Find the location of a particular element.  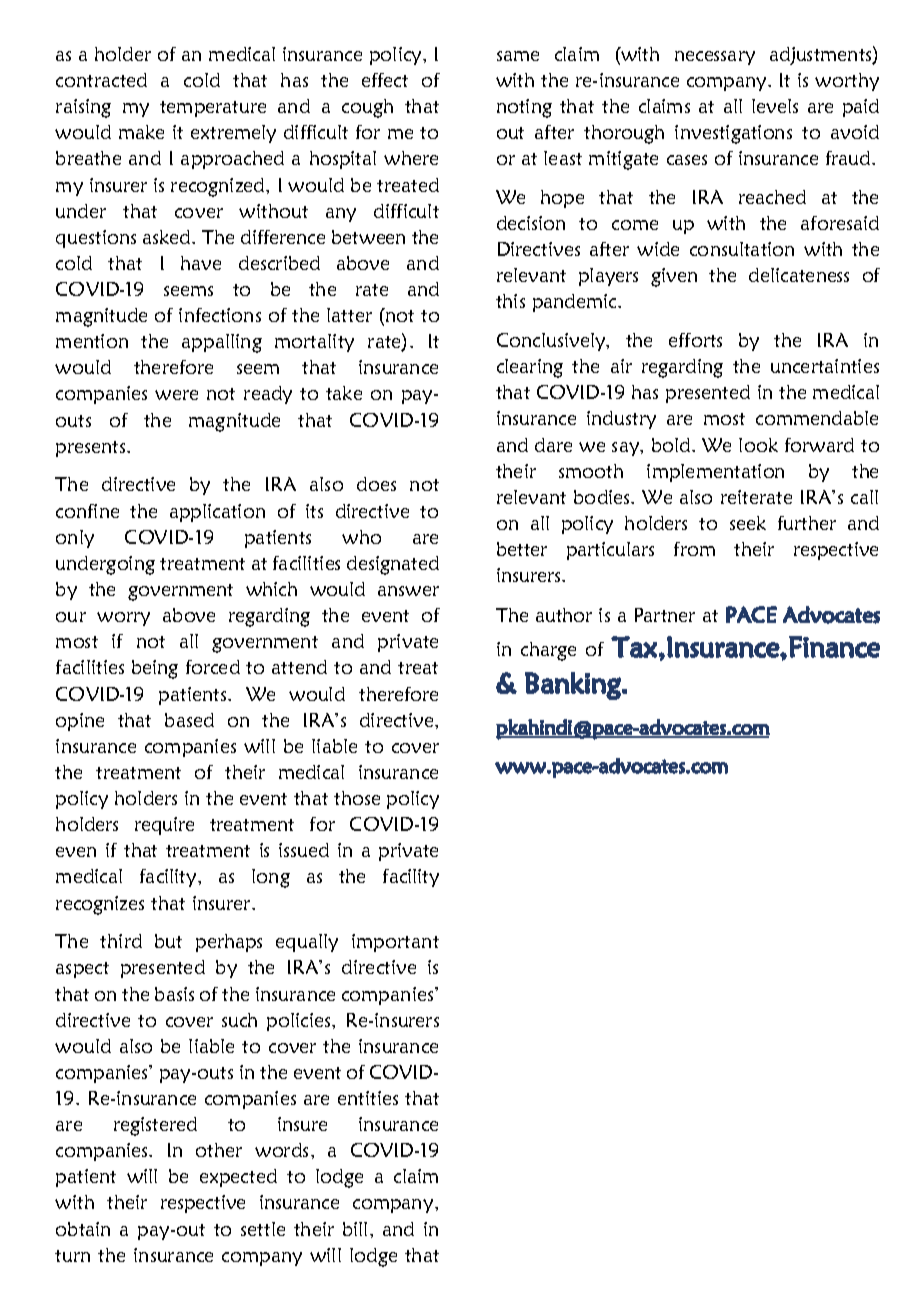

being is located at coordinates (155, 669).
